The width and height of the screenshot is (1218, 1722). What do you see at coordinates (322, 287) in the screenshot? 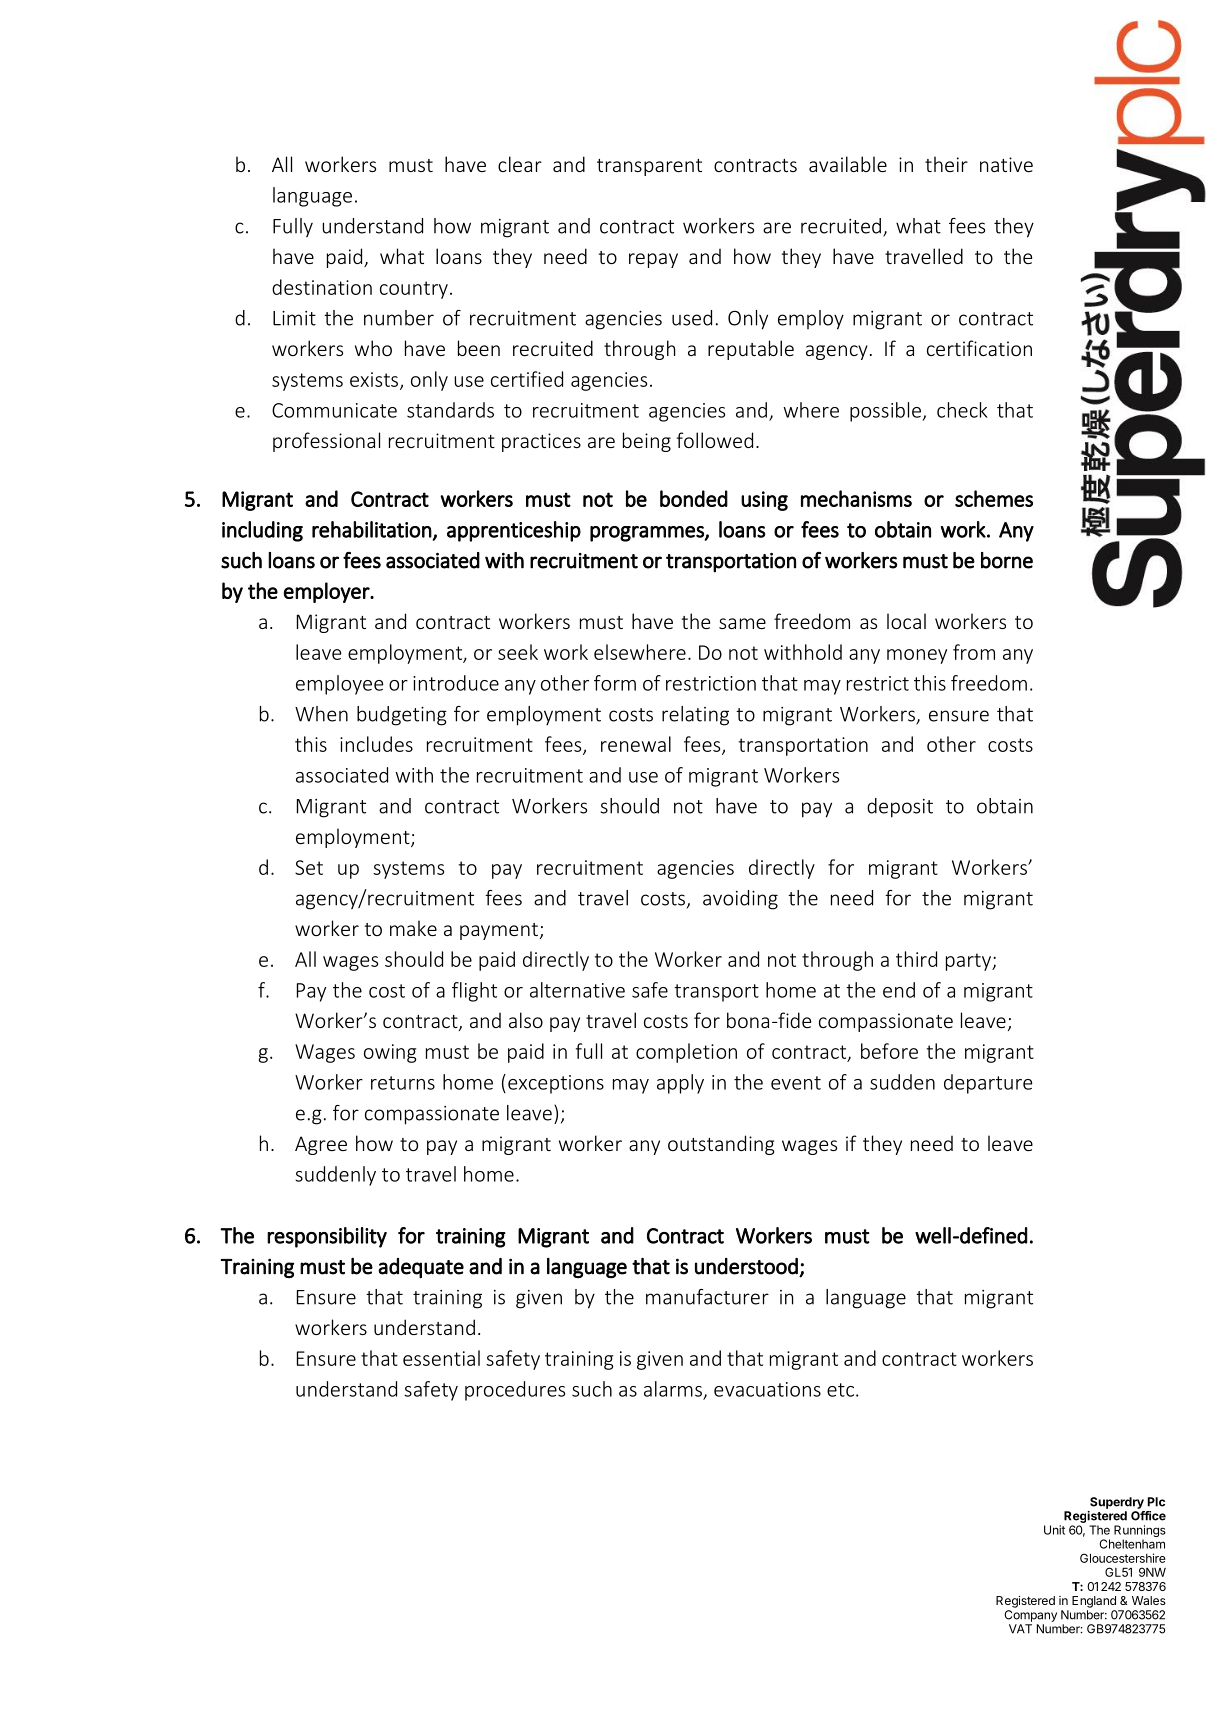
I see `destination` at bounding box center [322, 287].
